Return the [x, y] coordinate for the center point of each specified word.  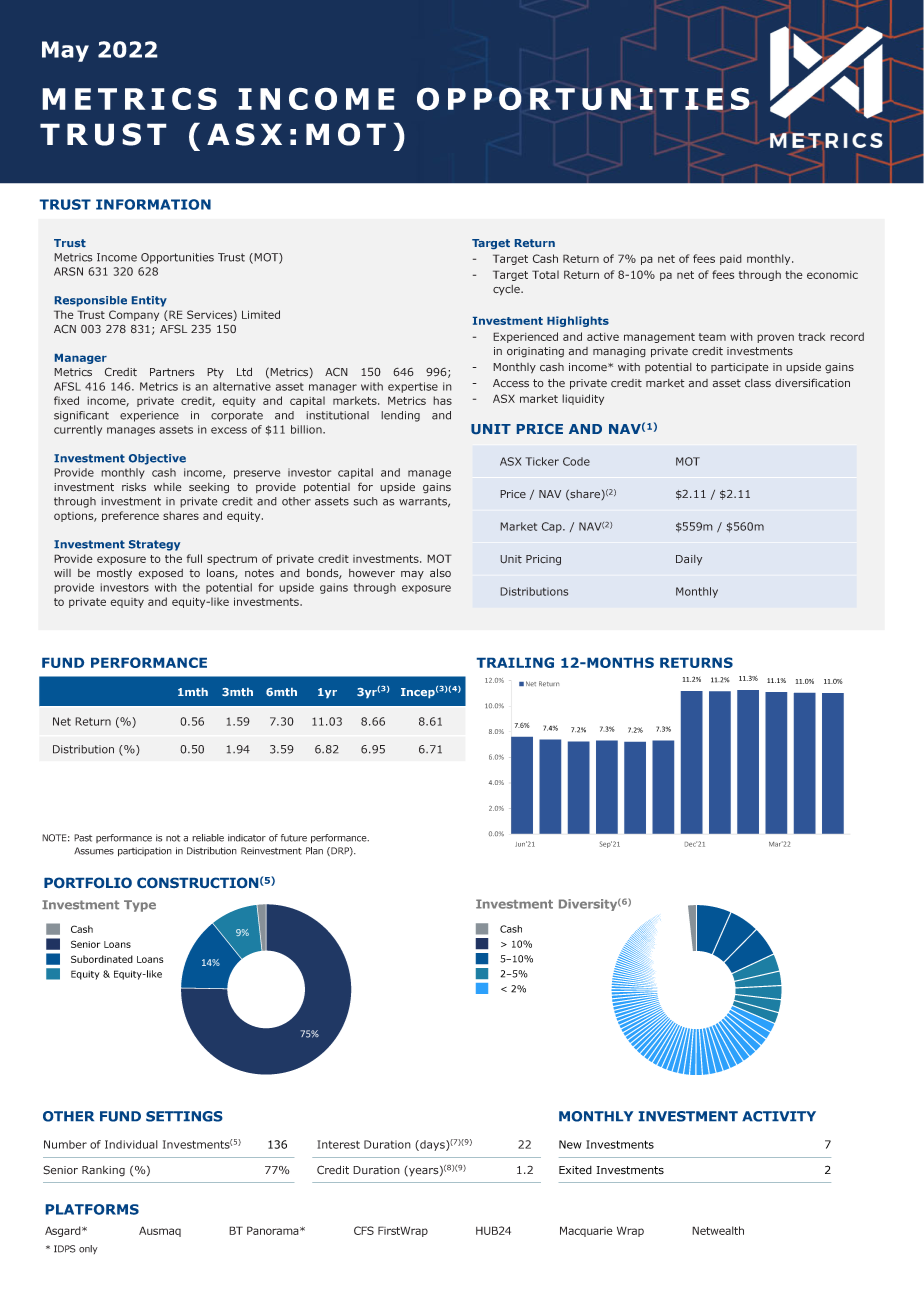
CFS [364, 1230]
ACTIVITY [779, 1116]
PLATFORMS [92, 1209]
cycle [507, 290]
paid [731, 259]
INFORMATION [153, 204]
